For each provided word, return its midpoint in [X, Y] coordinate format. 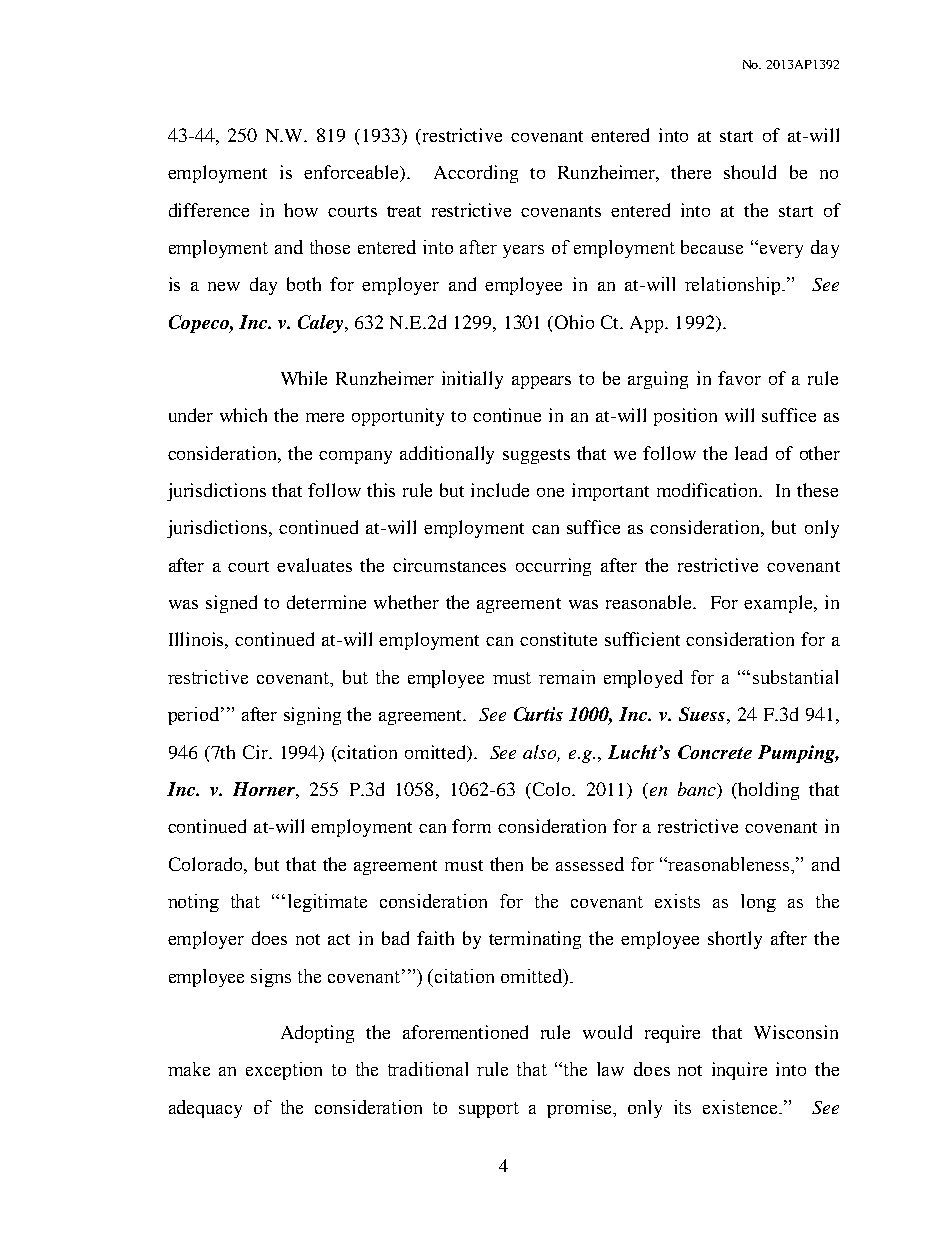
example [779, 604]
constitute [558, 639]
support [489, 1110]
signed [231, 604]
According [476, 174]
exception [284, 1071]
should [750, 172]
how [301, 210]
